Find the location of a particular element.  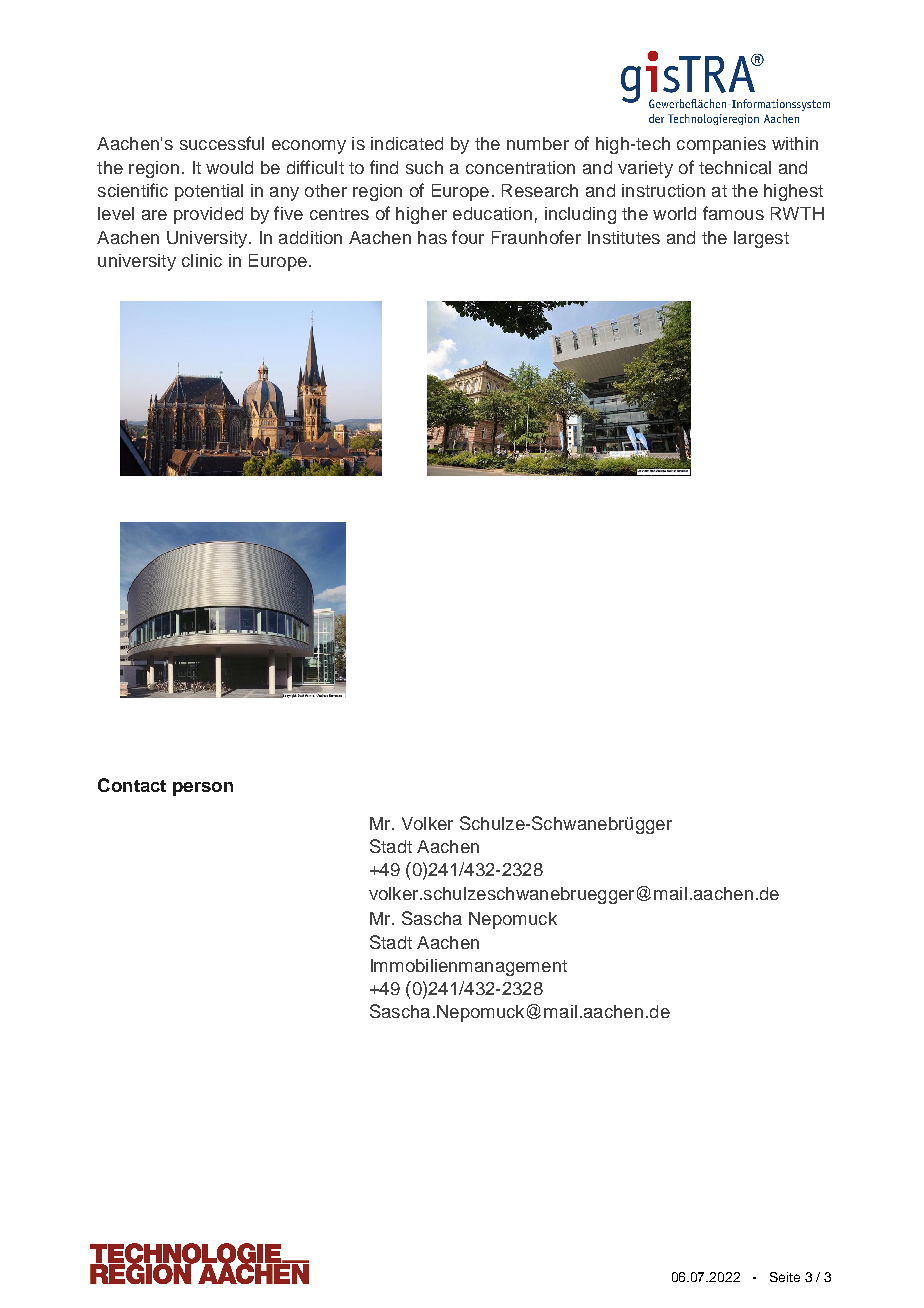

potential is located at coordinates (209, 192).
